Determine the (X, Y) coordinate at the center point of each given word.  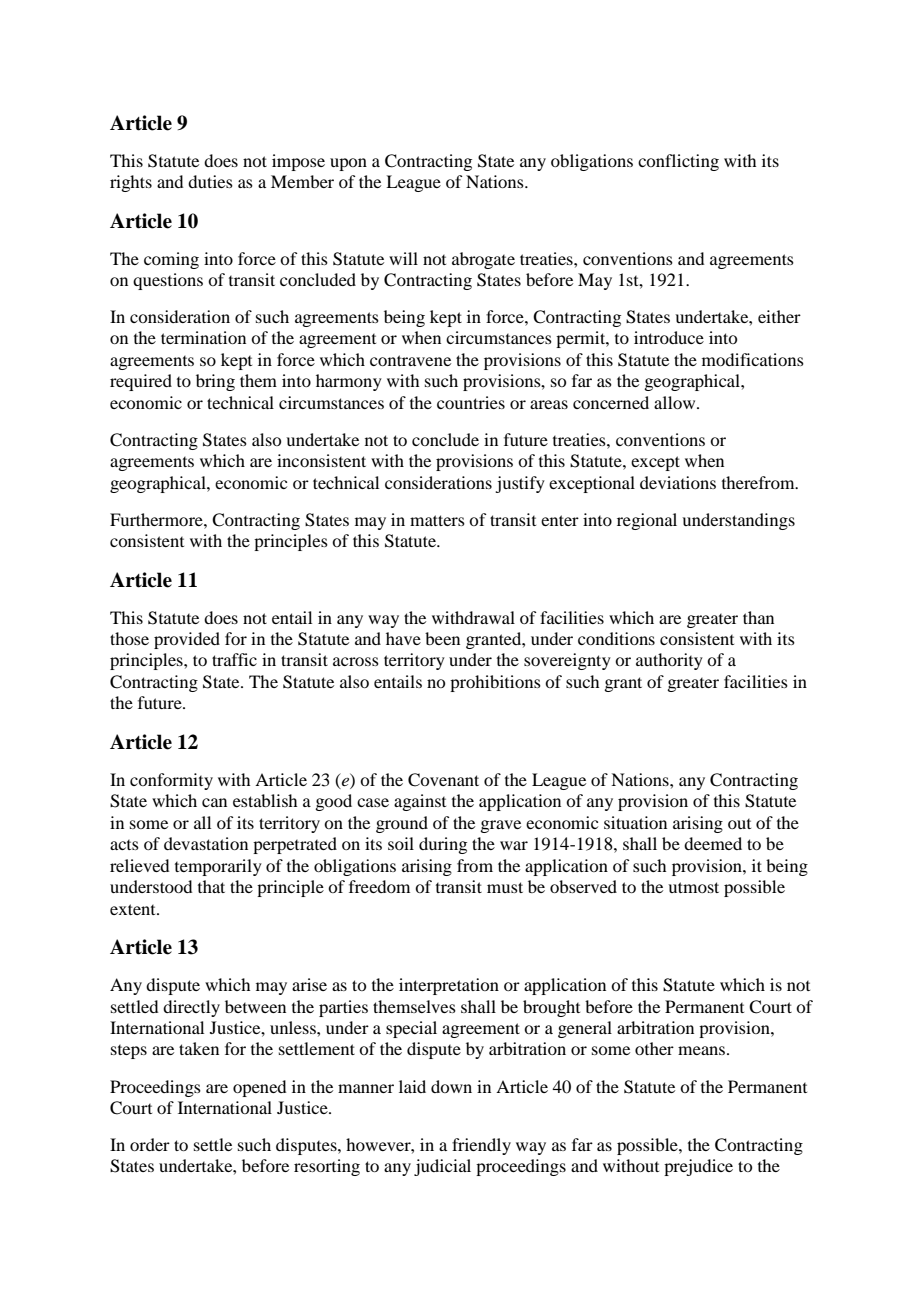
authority (669, 661)
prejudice (698, 1167)
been (442, 638)
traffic (234, 659)
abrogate (483, 260)
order (150, 1144)
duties (210, 181)
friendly (481, 1146)
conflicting (678, 162)
